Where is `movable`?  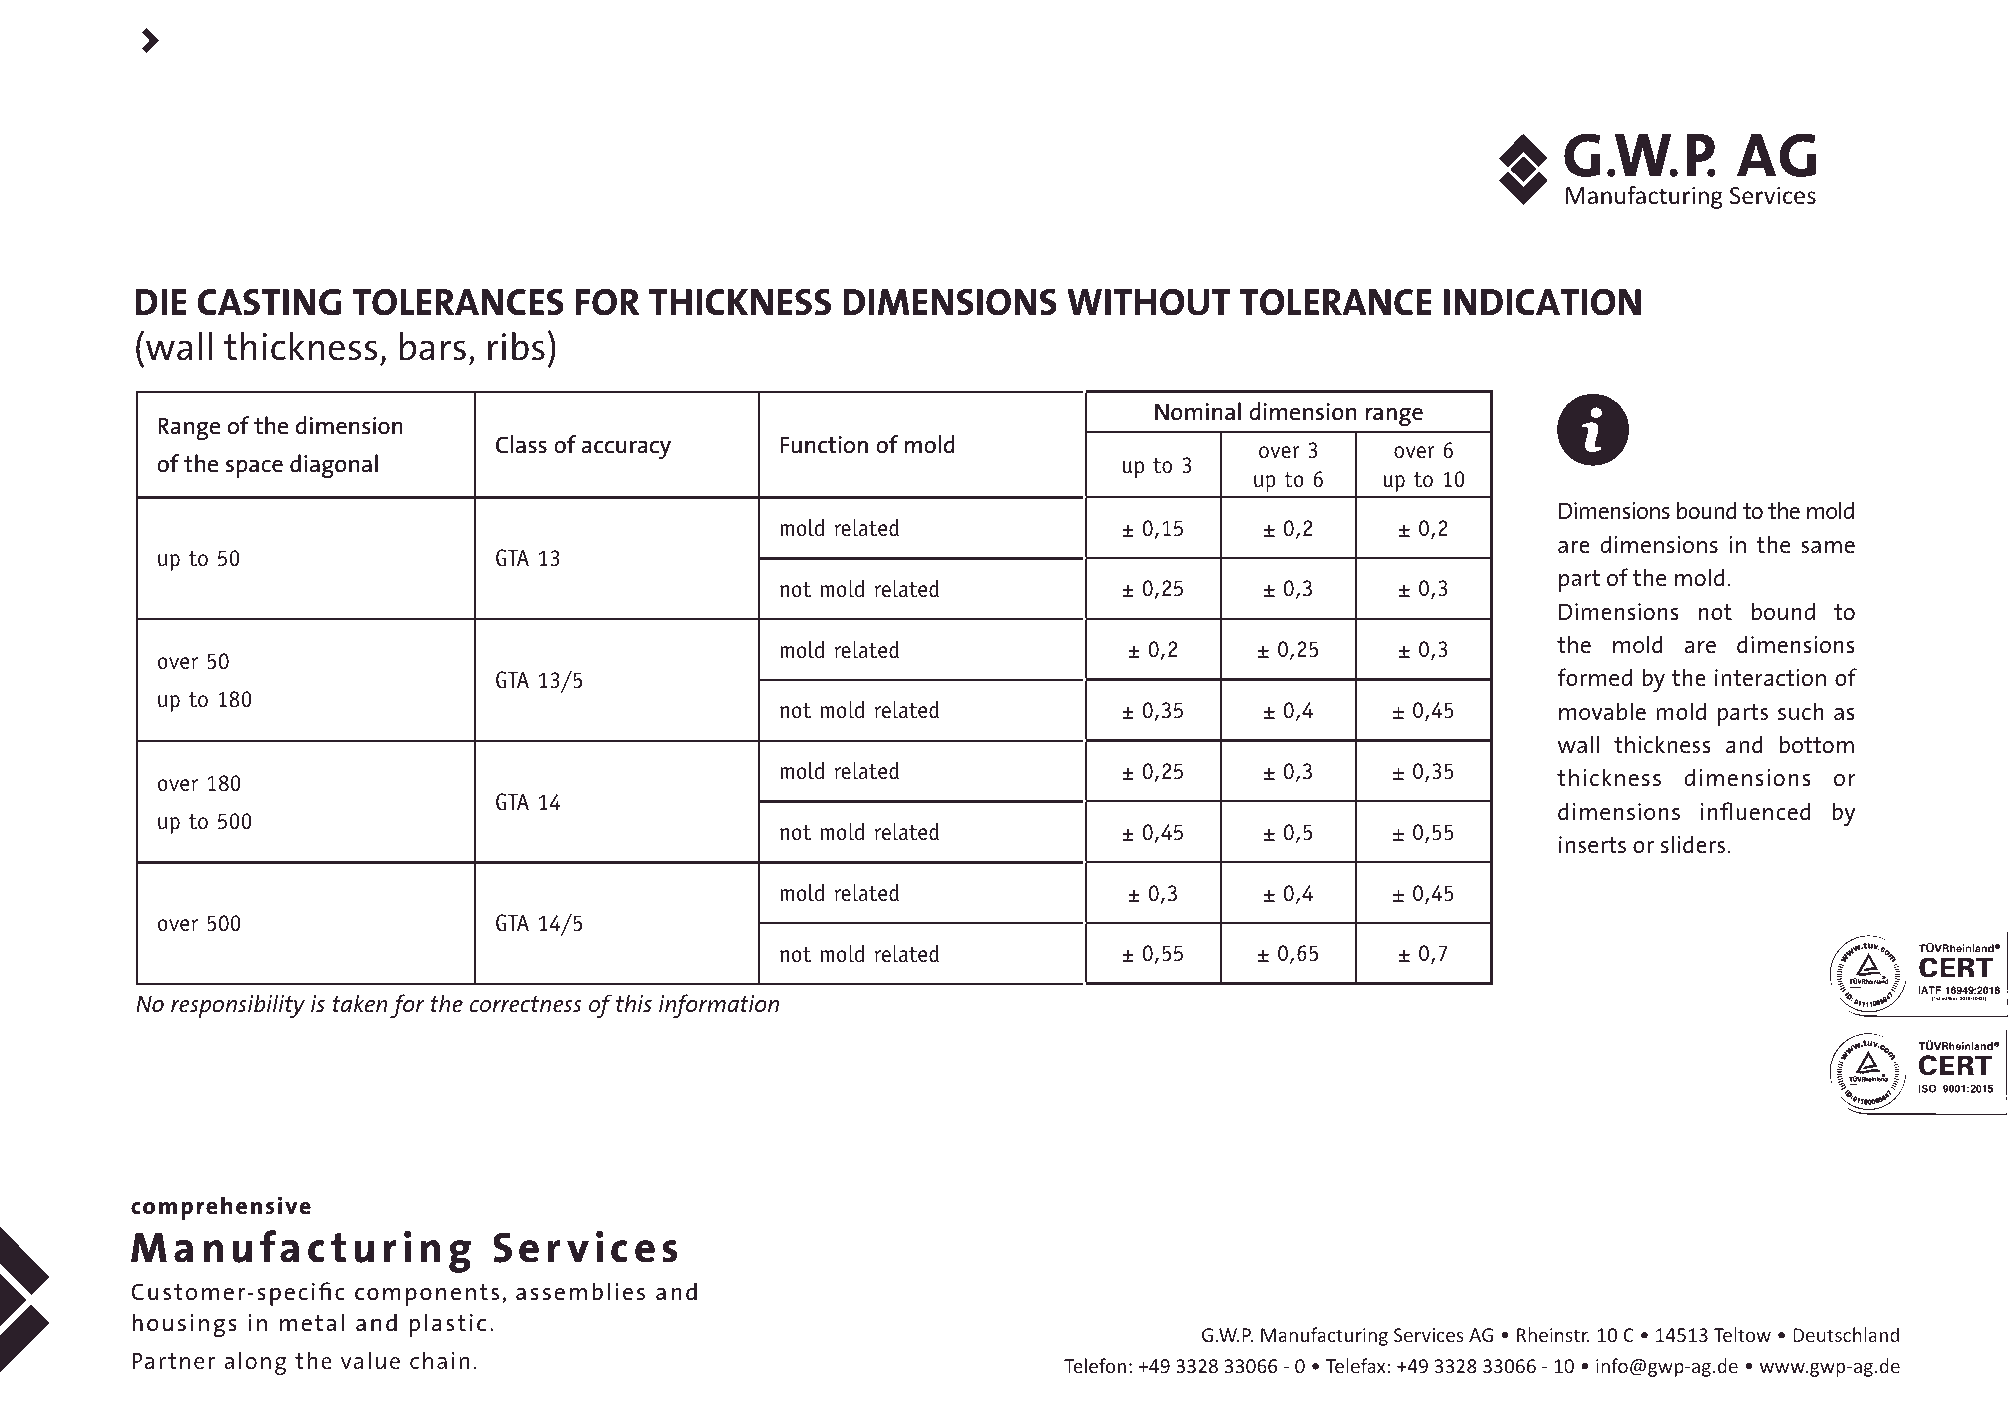
movable is located at coordinates (1602, 711).
